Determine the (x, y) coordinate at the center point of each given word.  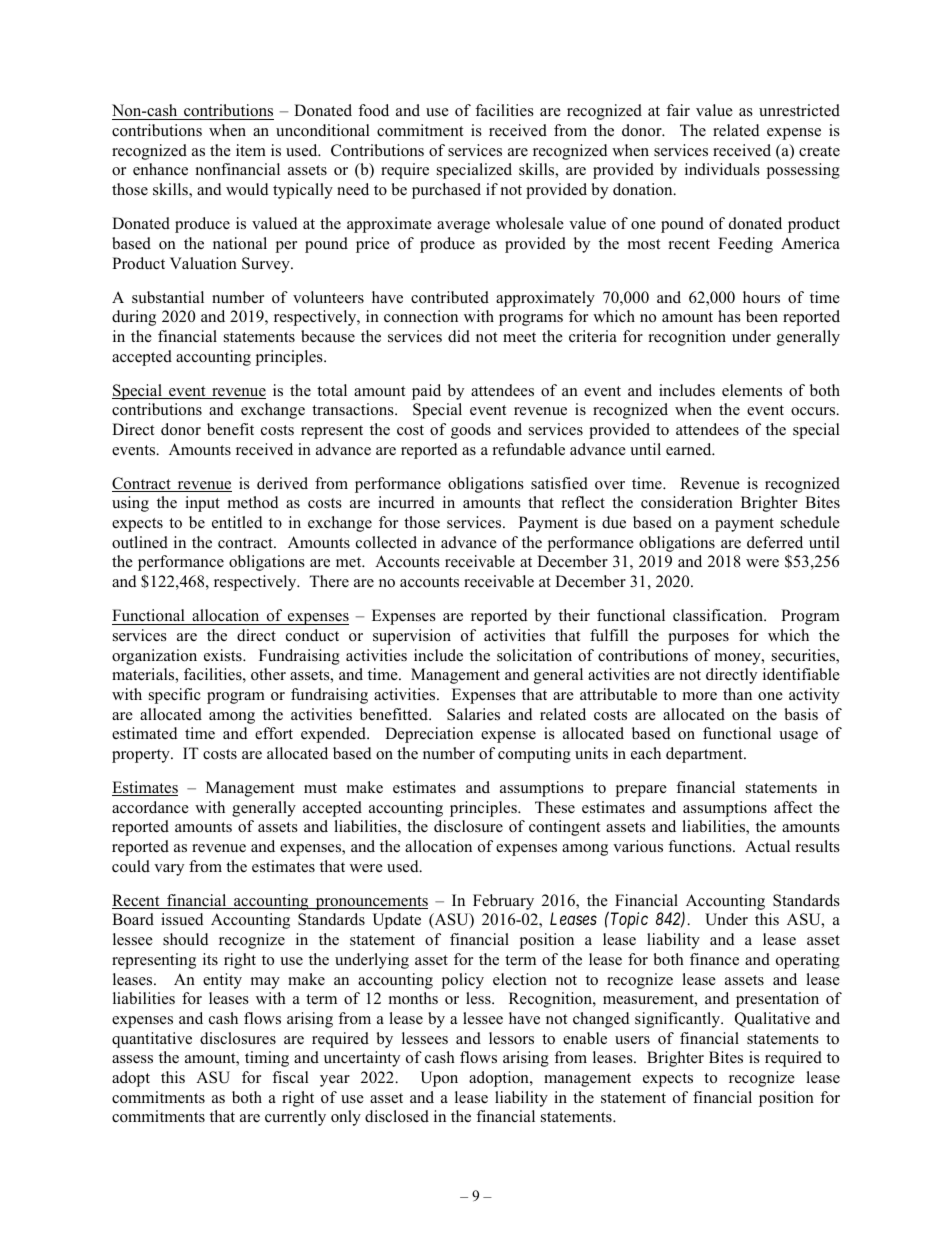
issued (182, 919)
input (202, 504)
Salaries (473, 714)
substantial (168, 297)
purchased (446, 191)
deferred (775, 542)
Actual (767, 846)
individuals (722, 169)
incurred (406, 502)
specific (175, 696)
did (459, 336)
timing (267, 1059)
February (503, 902)
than (737, 694)
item (251, 150)
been (762, 316)
